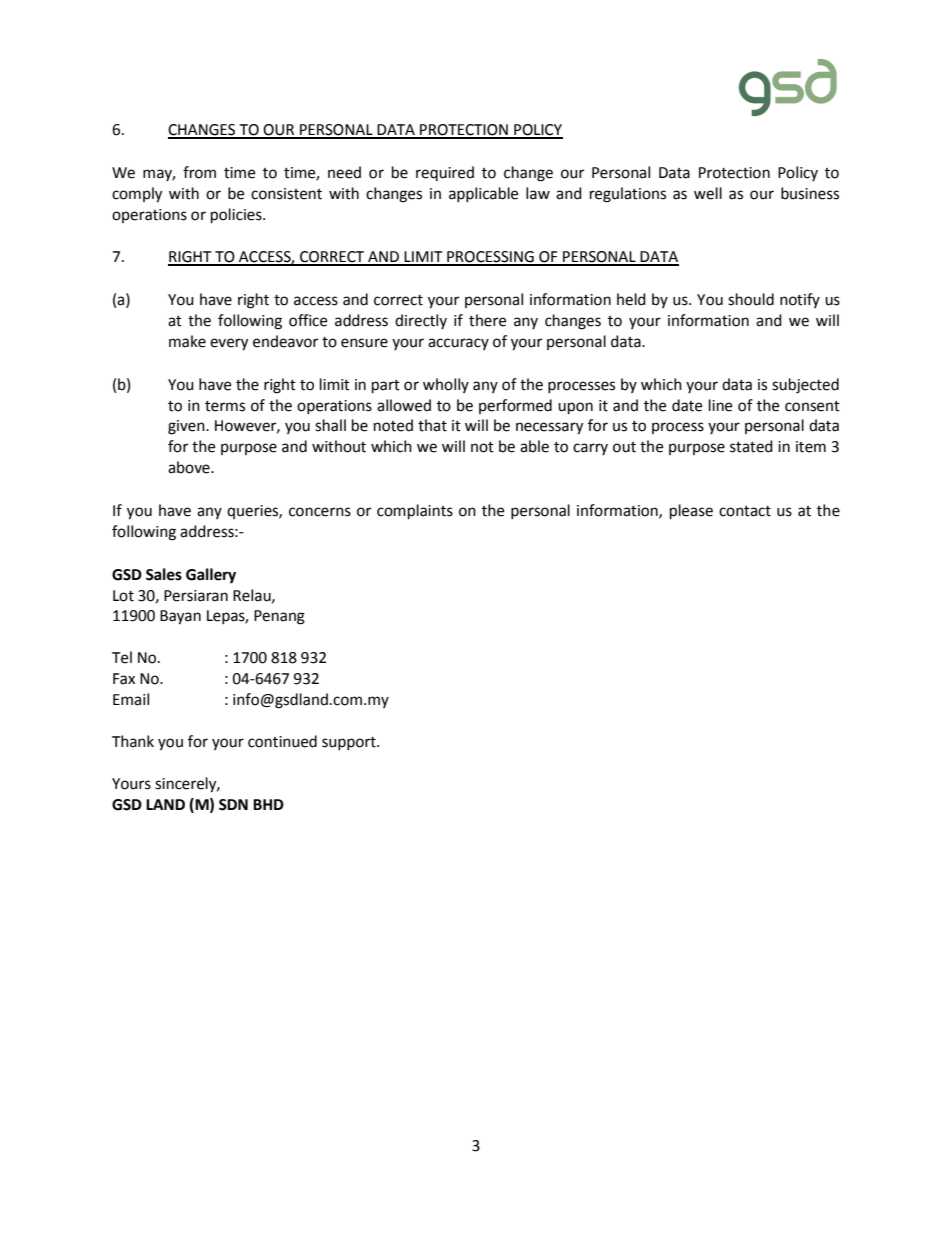 Image resolution: width=952 pixels, height=1233 pixels. I want to click on from, so click(199, 172).
